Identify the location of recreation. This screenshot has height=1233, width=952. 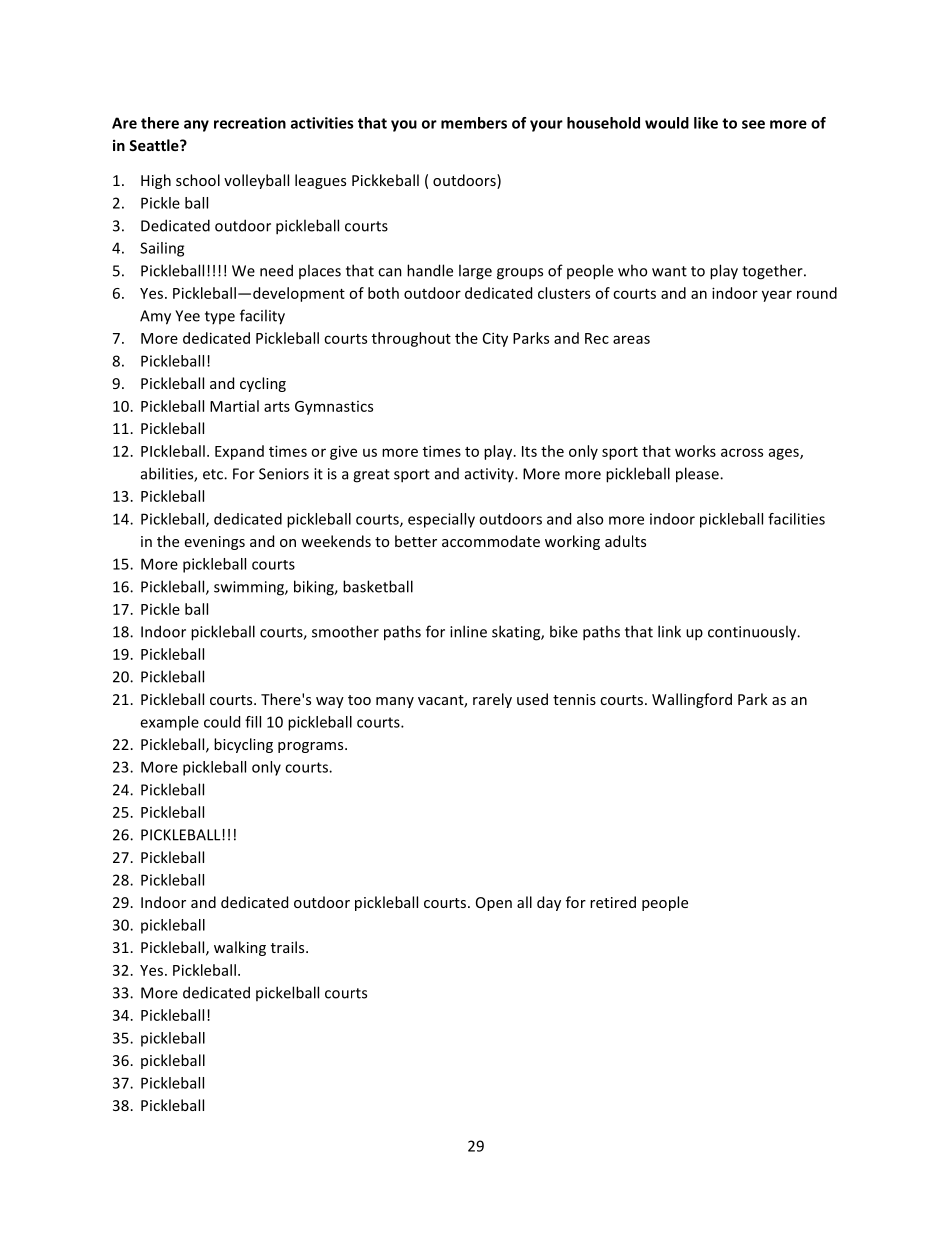
(250, 123).
